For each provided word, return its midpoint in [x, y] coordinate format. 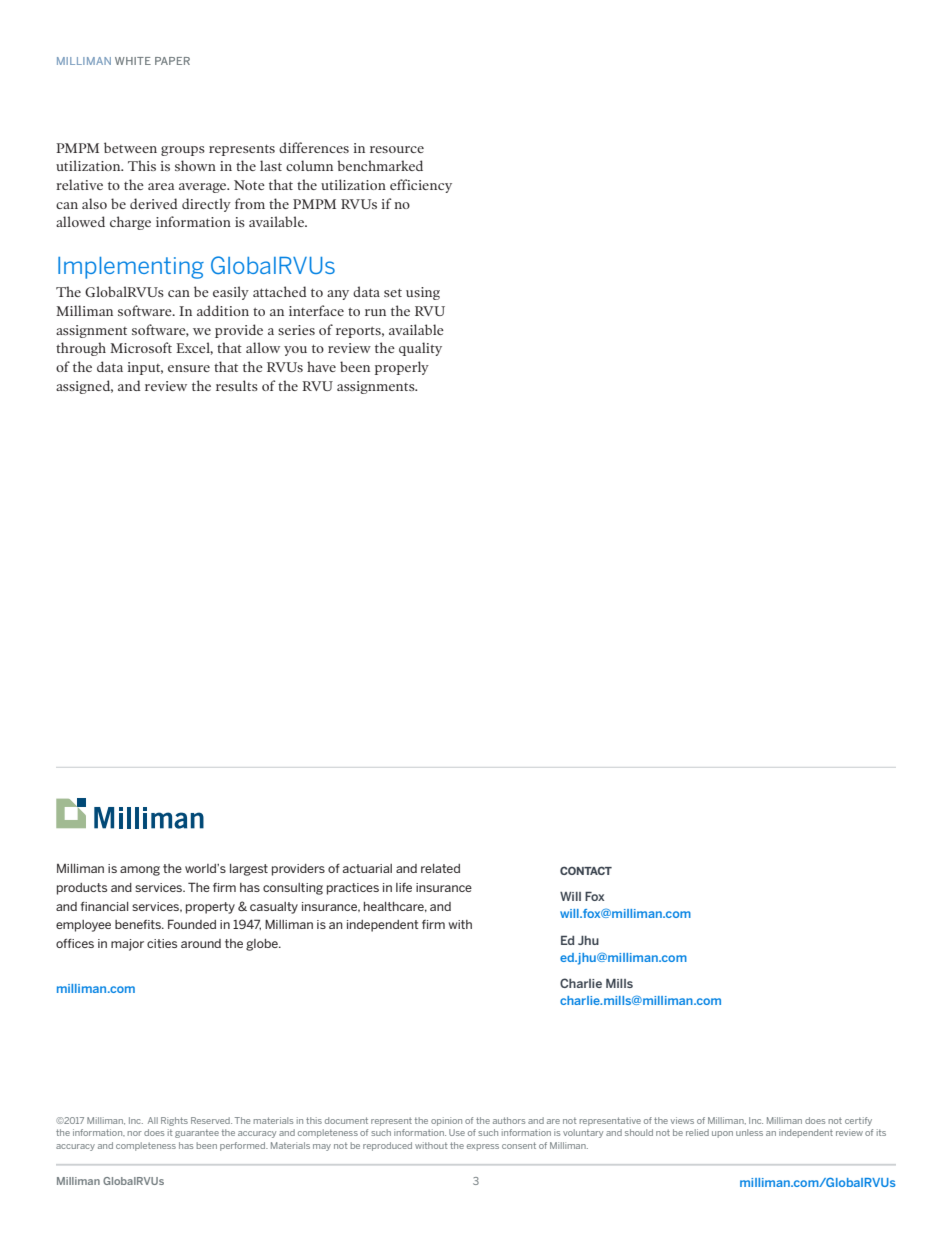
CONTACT [586, 870]
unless [749, 1132]
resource [397, 149]
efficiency [421, 186]
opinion [446, 1121]
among [140, 871]
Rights [174, 1121]
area [161, 186]
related [440, 868]
